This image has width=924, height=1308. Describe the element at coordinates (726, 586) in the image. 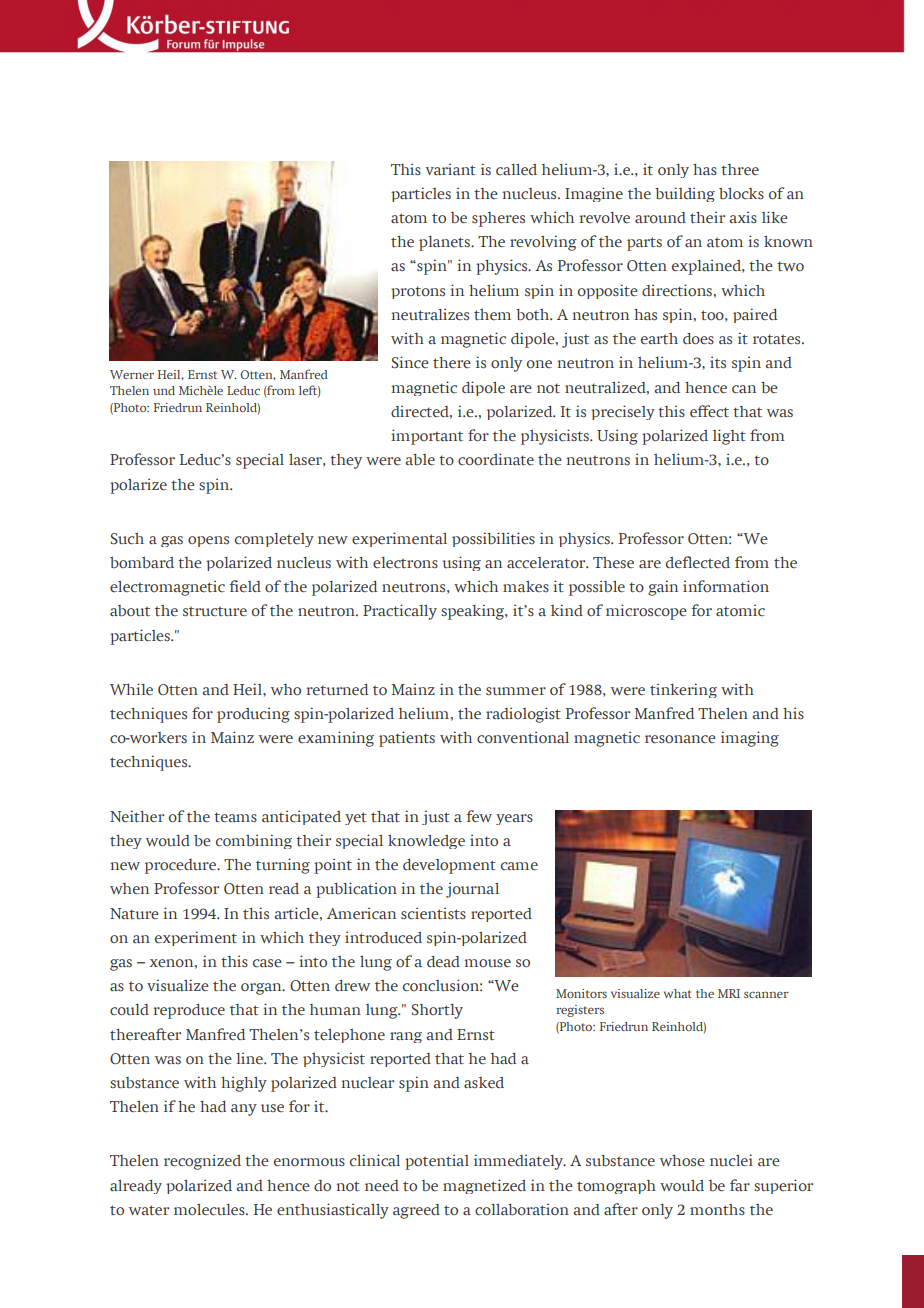

I see `information` at that location.
